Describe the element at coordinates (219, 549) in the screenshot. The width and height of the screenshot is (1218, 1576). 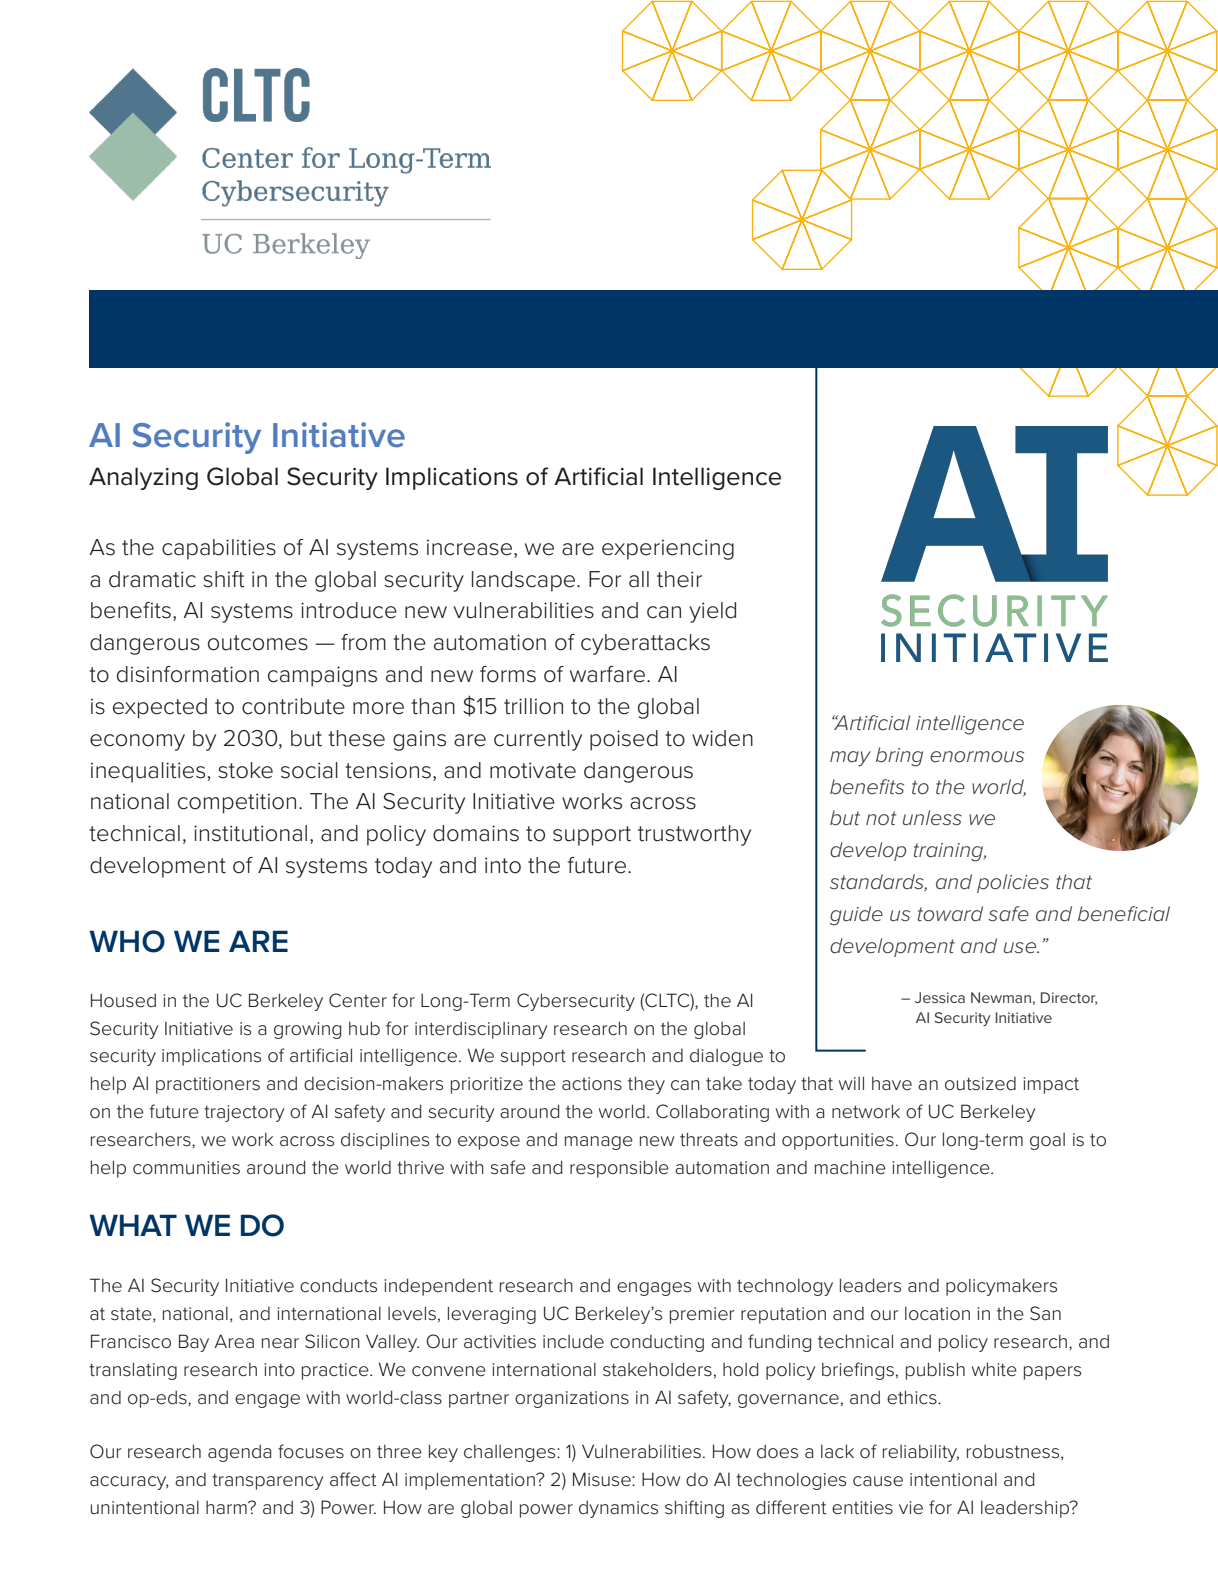
I see `capabilities` at that location.
